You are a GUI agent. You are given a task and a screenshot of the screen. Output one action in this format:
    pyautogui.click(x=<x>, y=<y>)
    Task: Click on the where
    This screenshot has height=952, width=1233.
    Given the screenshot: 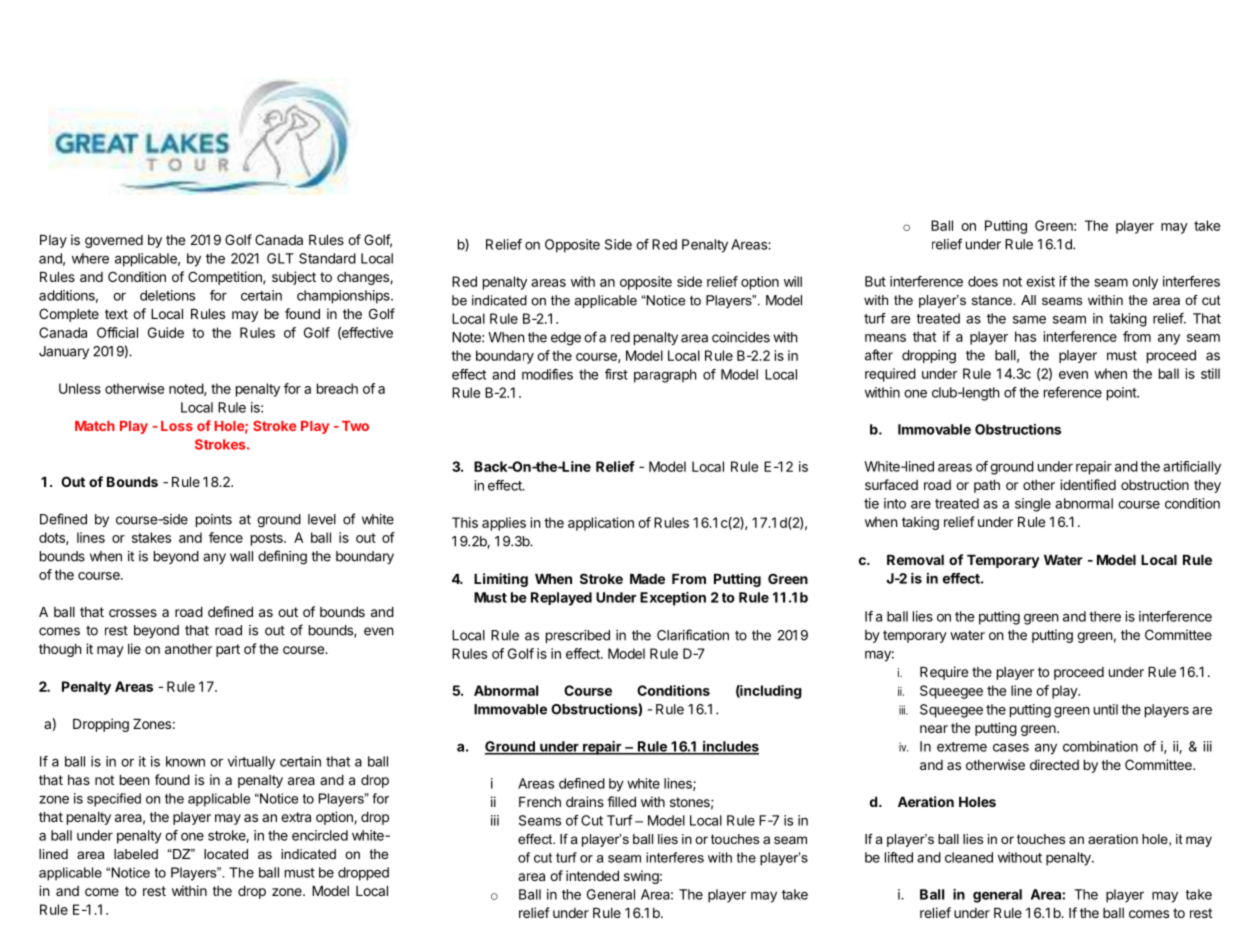 What is the action you would take?
    pyautogui.click(x=90, y=258)
